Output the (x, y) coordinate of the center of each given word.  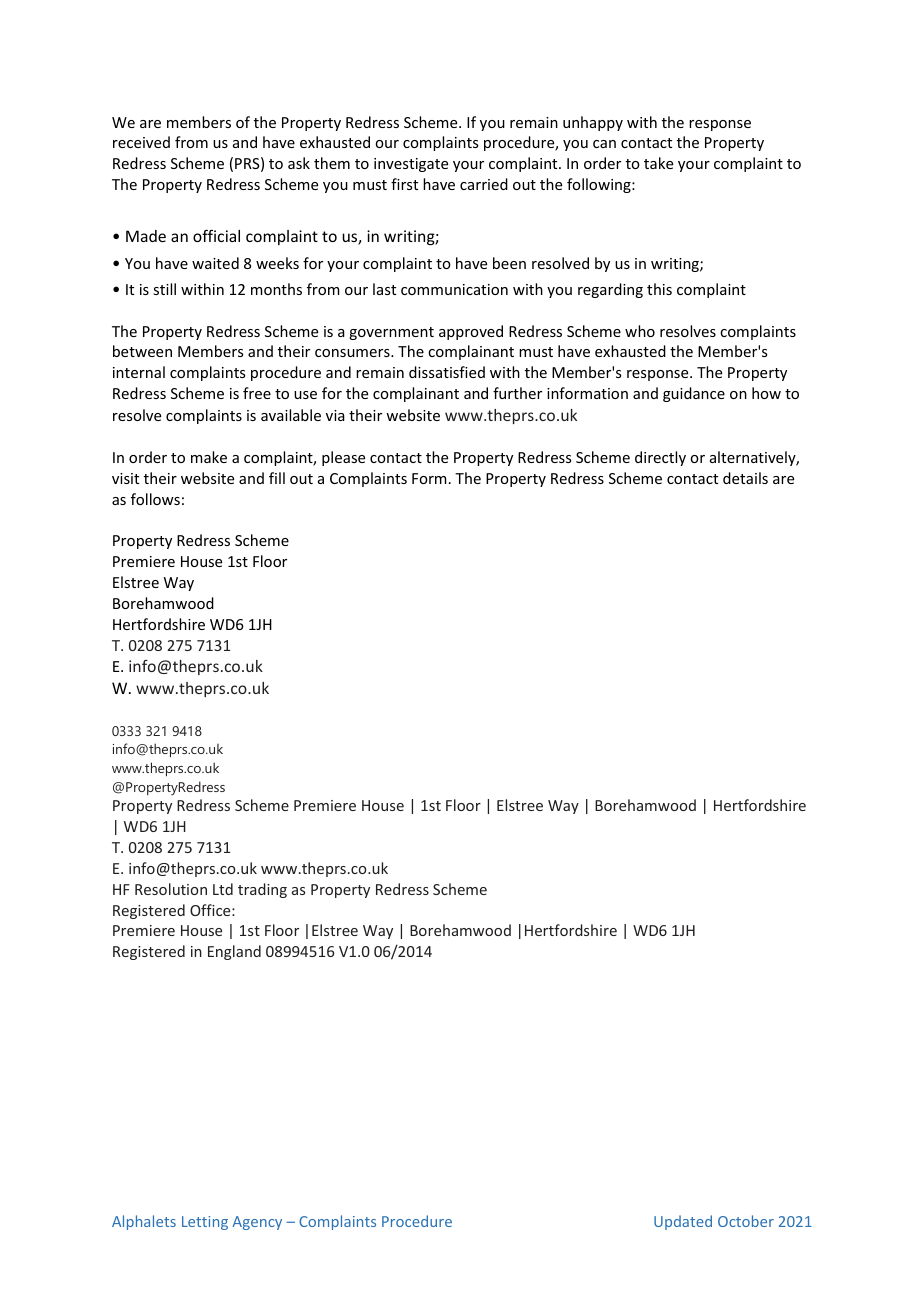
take (658, 163)
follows (155, 499)
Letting (205, 1223)
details (745, 478)
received (141, 142)
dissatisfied (447, 372)
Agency (257, 1223)
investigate (411, 165)
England (234, 952)
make (209, 457)
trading (262, 890)
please (343, 458)
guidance (694, 394)
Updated (683, 1222)
